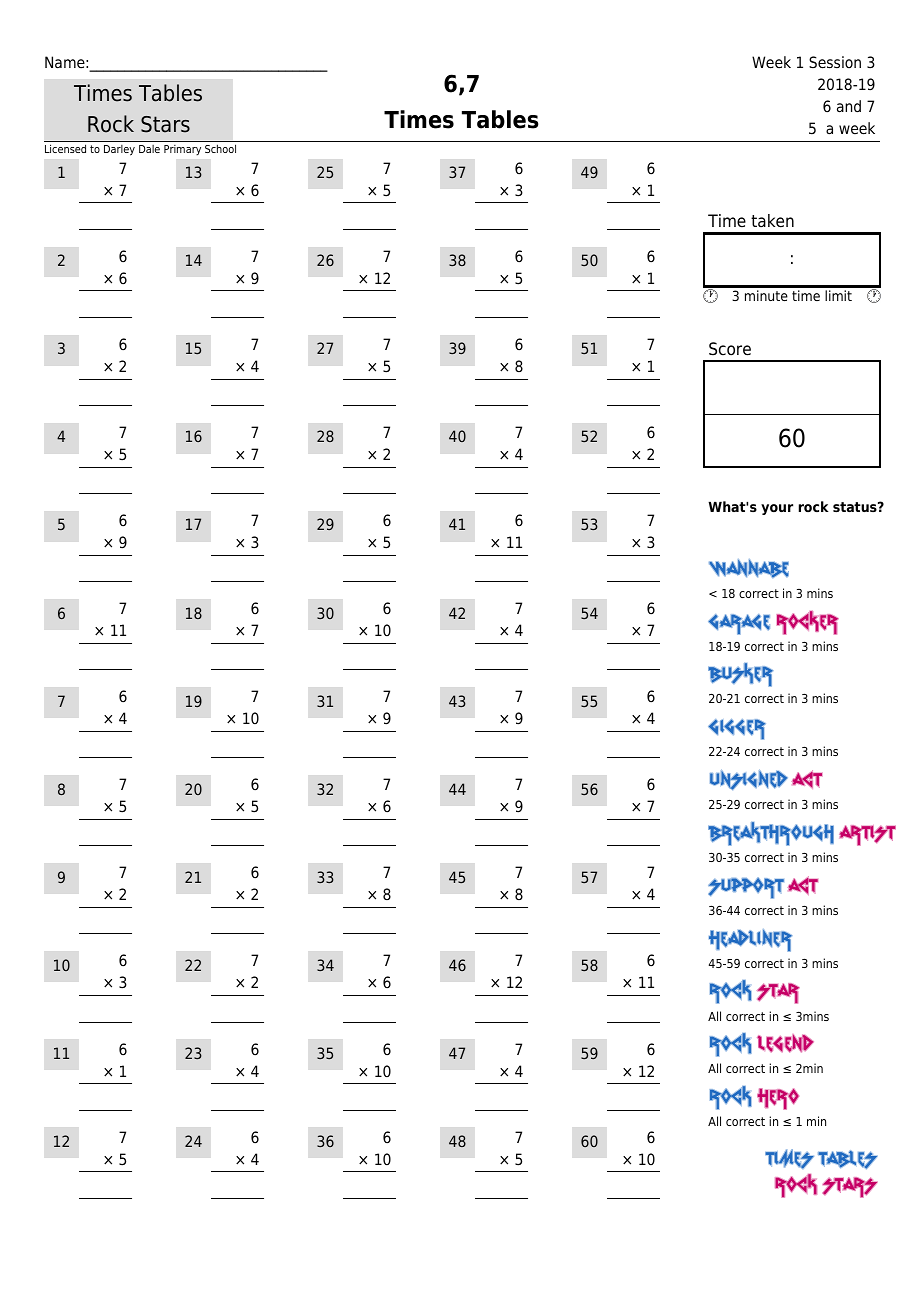 This image has height=1308, width=924. I want to click on Headliner, so click(750, 940).
